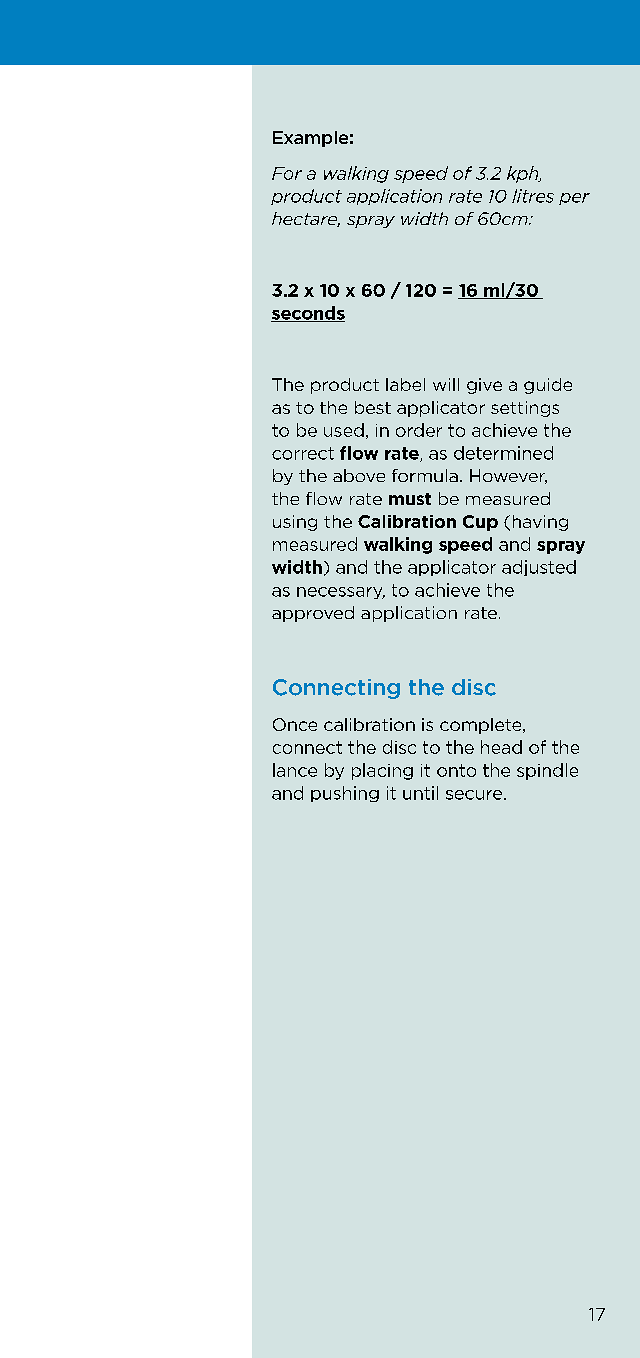 This page has width=640, height=1358. I want to click on However, so click(508, 476).
